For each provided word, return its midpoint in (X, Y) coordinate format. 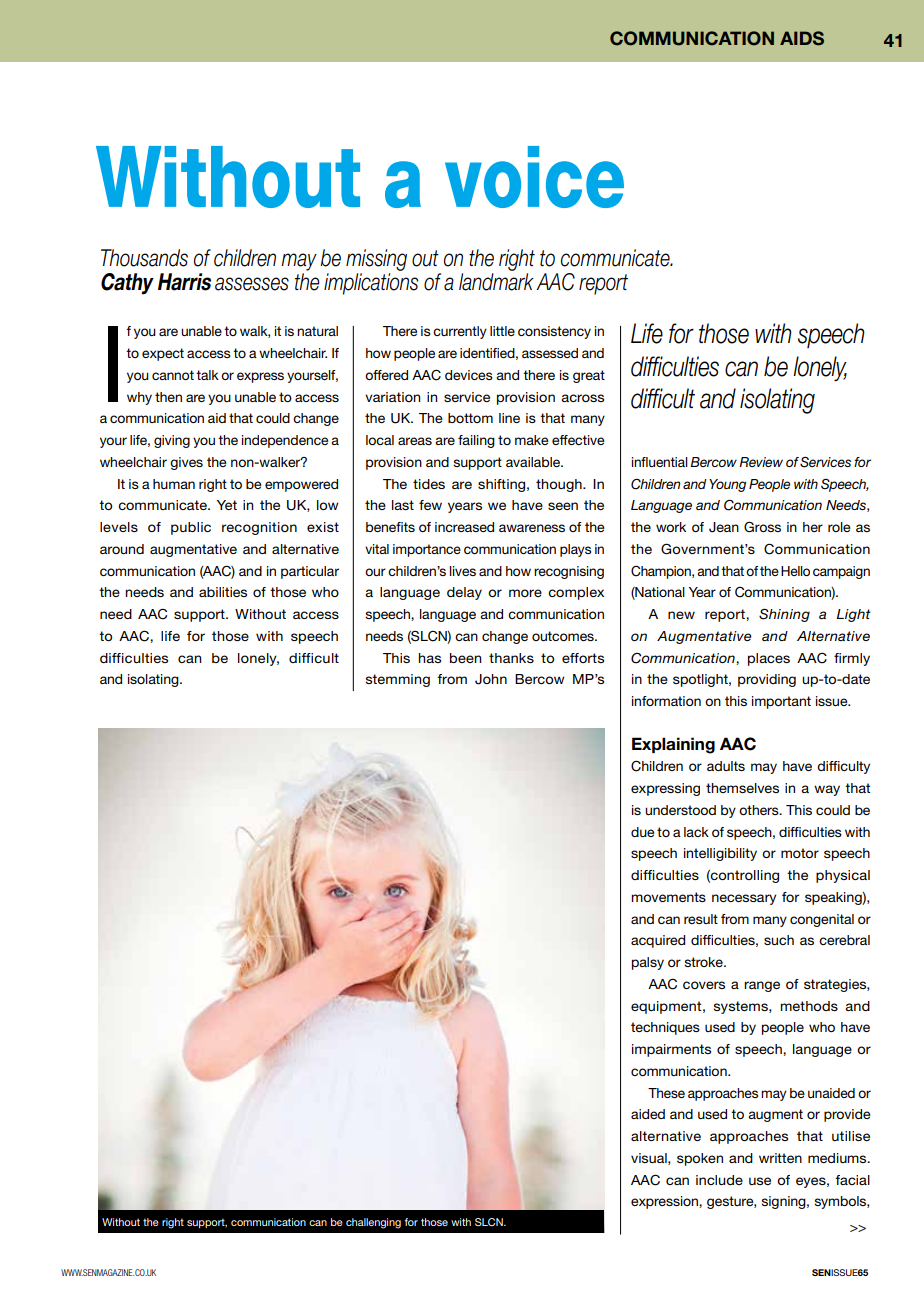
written (780, 1158)
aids (802, 38)
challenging (373, 1223)
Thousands (144, 258)
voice (534, 177)
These (666, 1093)
